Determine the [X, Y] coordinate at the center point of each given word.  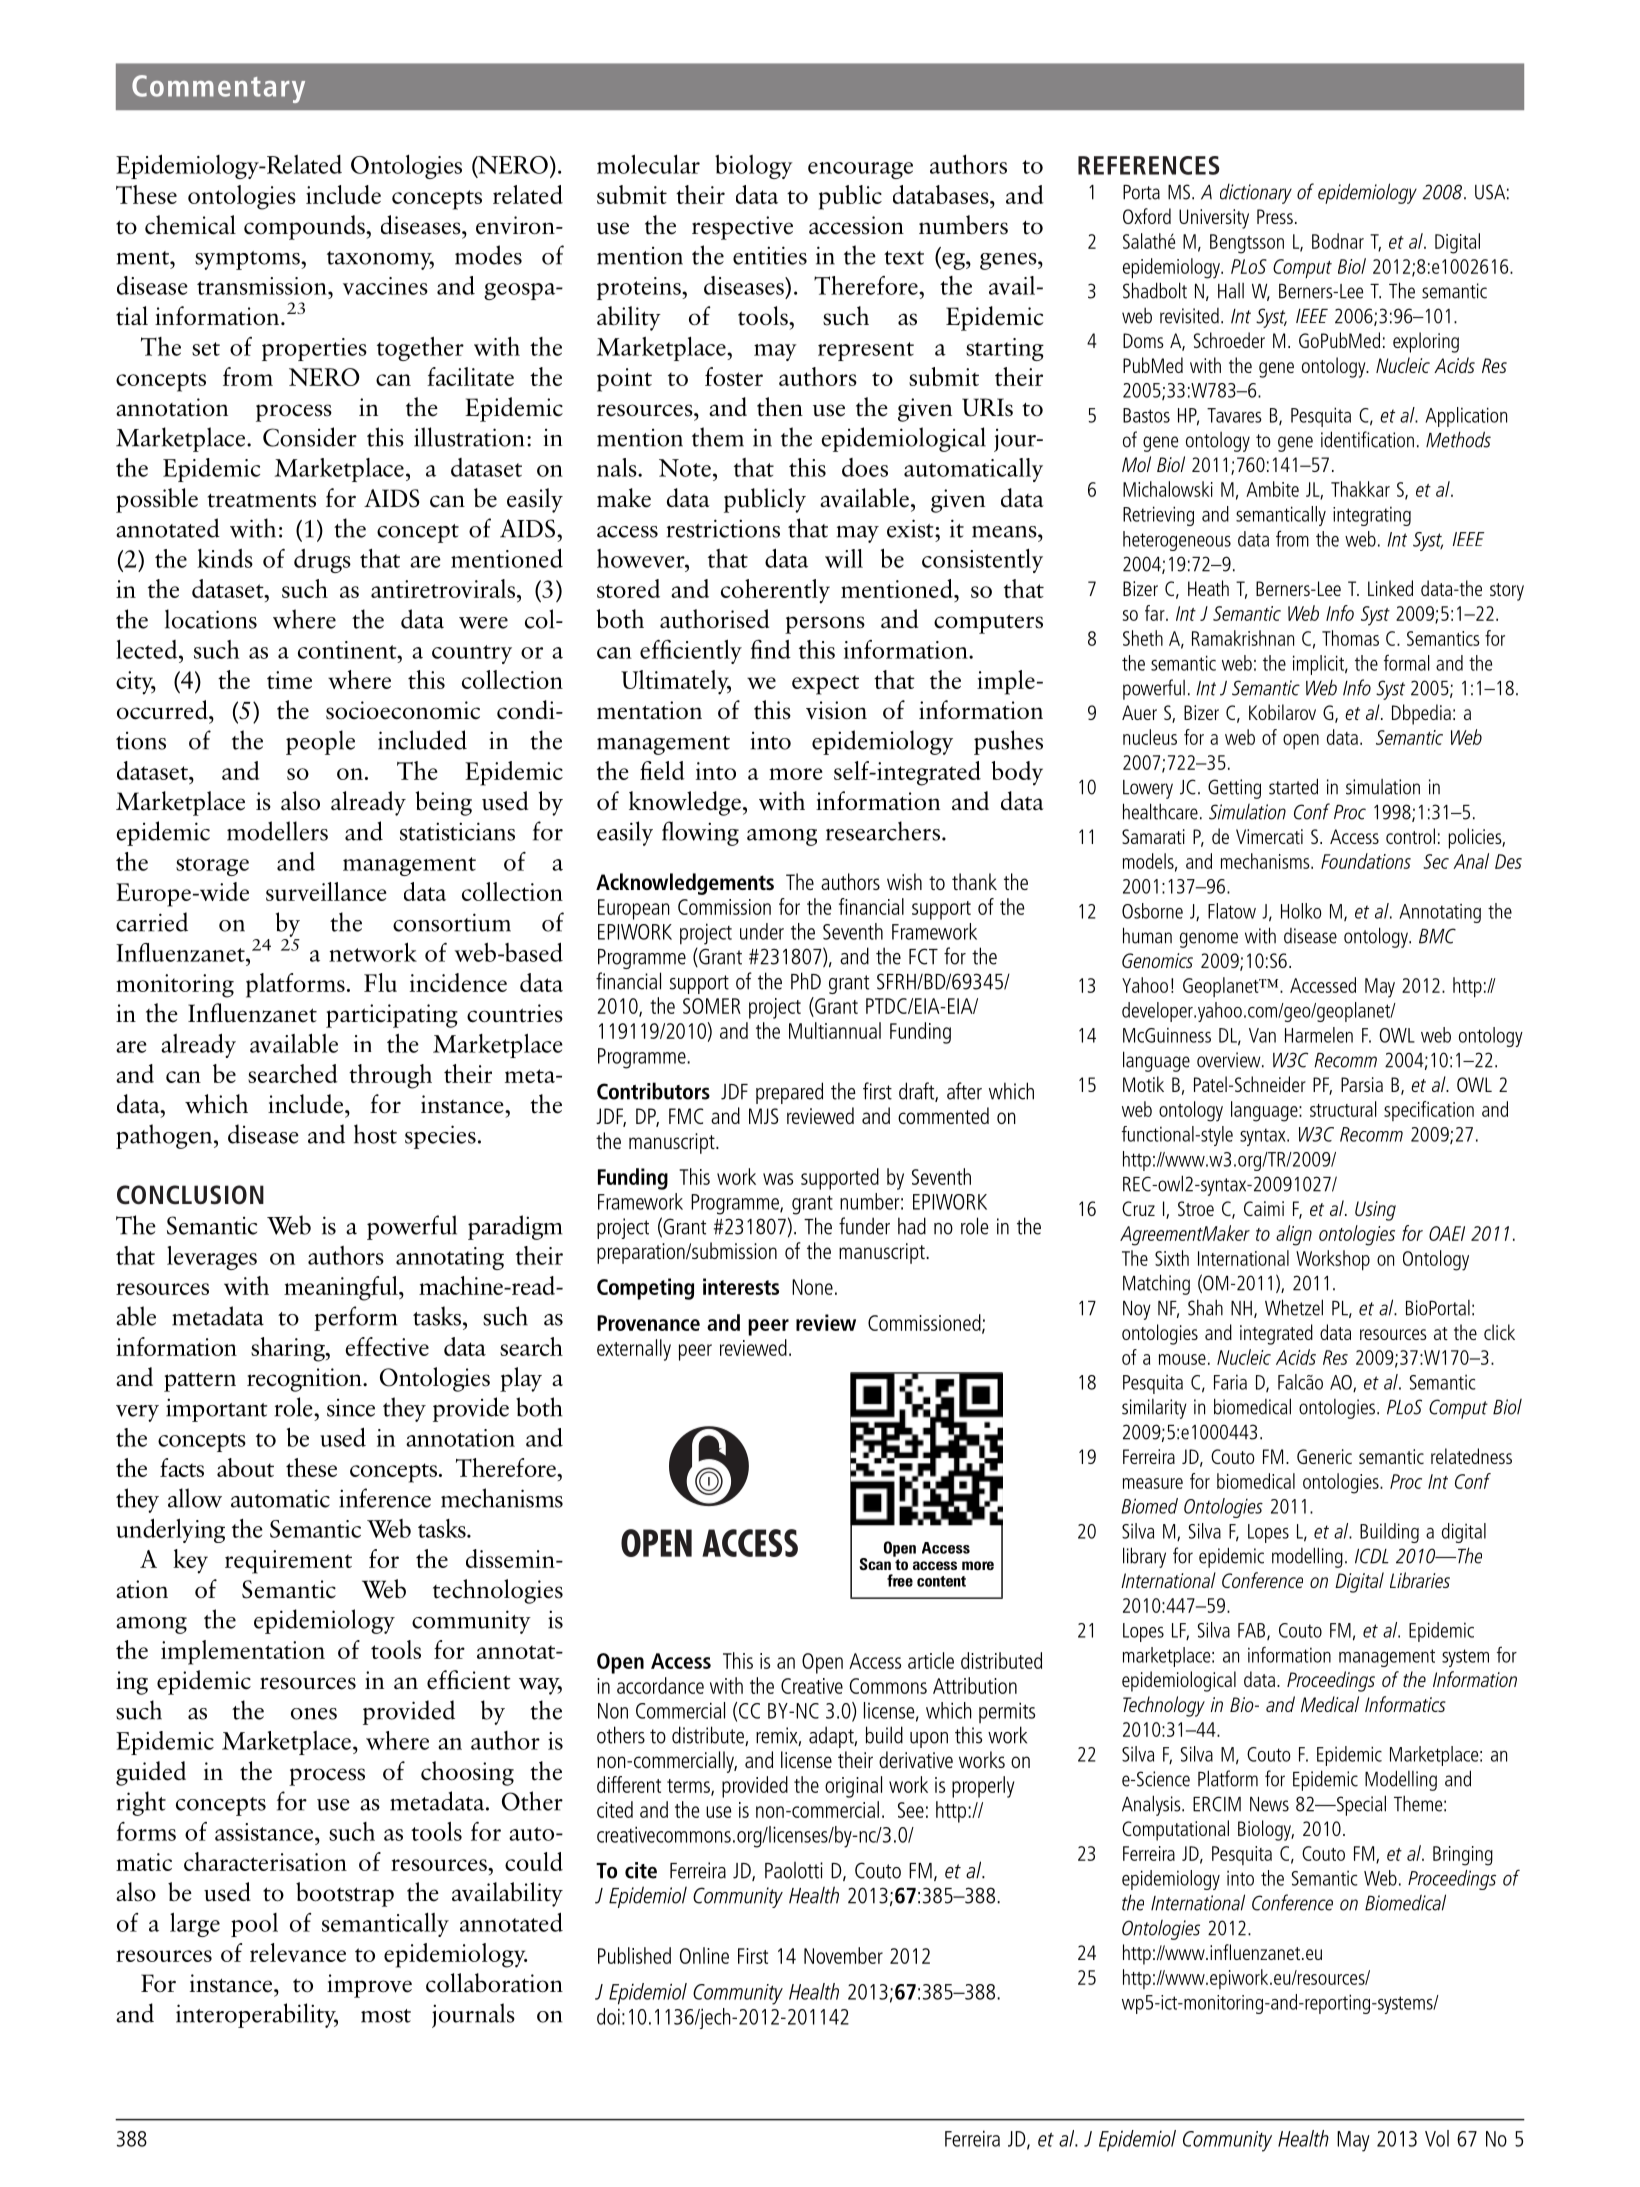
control [1410, 836]
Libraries [1420, 1580]
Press [1275, 216]
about [245, 1467]
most [386, 2016]
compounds [305, 227]
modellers [277, 831]
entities [770, 255]
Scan [875, 1564]
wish [904, 881]
